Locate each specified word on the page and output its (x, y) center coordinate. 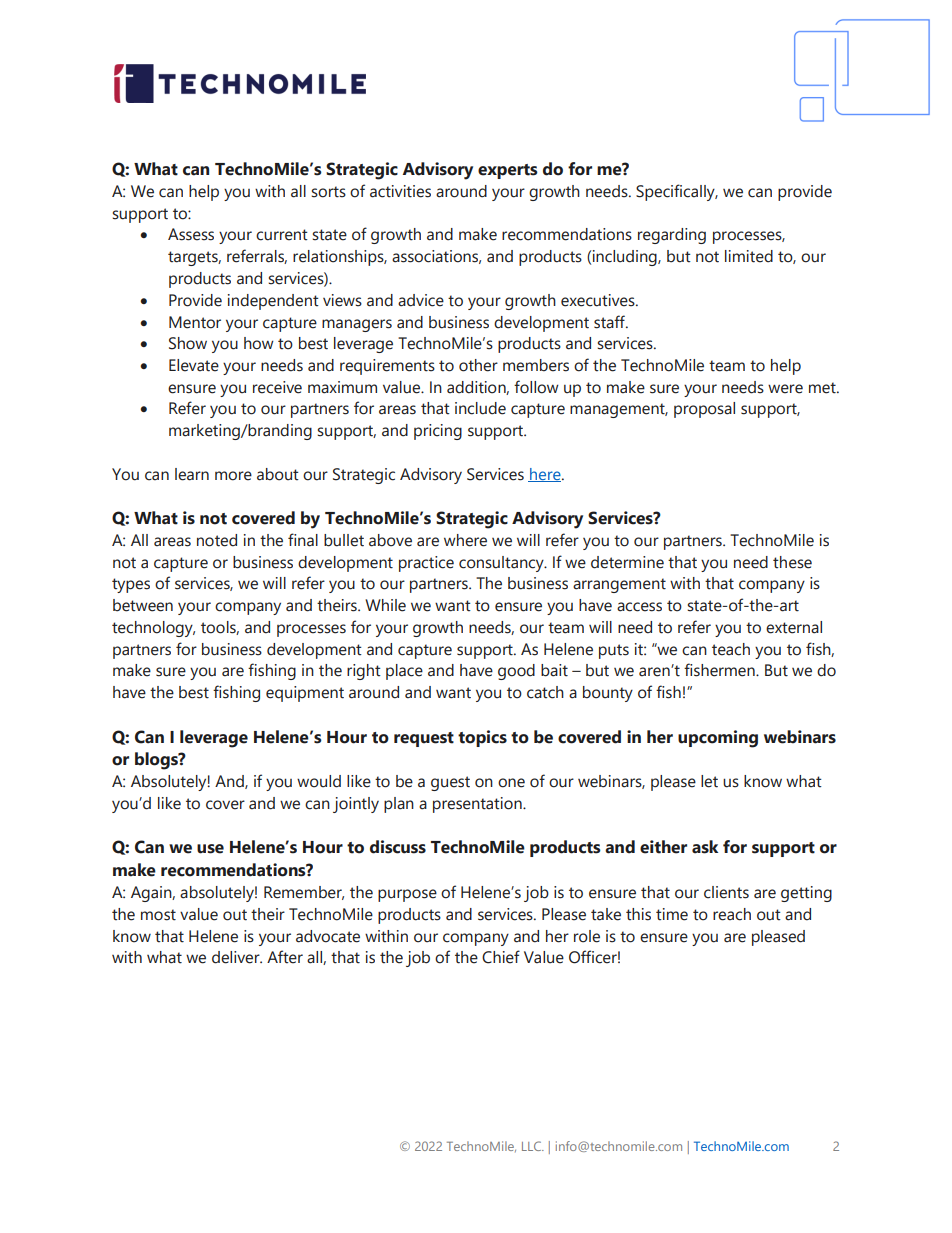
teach (731, 649)
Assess (191, 234)
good (516, 672)
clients (726, 892)
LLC (532, 1146)
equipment (305, 694)
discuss (398, 847)
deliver (237, 957)
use (210, 849)
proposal (704, 410)
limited (749, 256)
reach (732, 914)
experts (508, 171)
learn (192, 474)
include (480, 408)
